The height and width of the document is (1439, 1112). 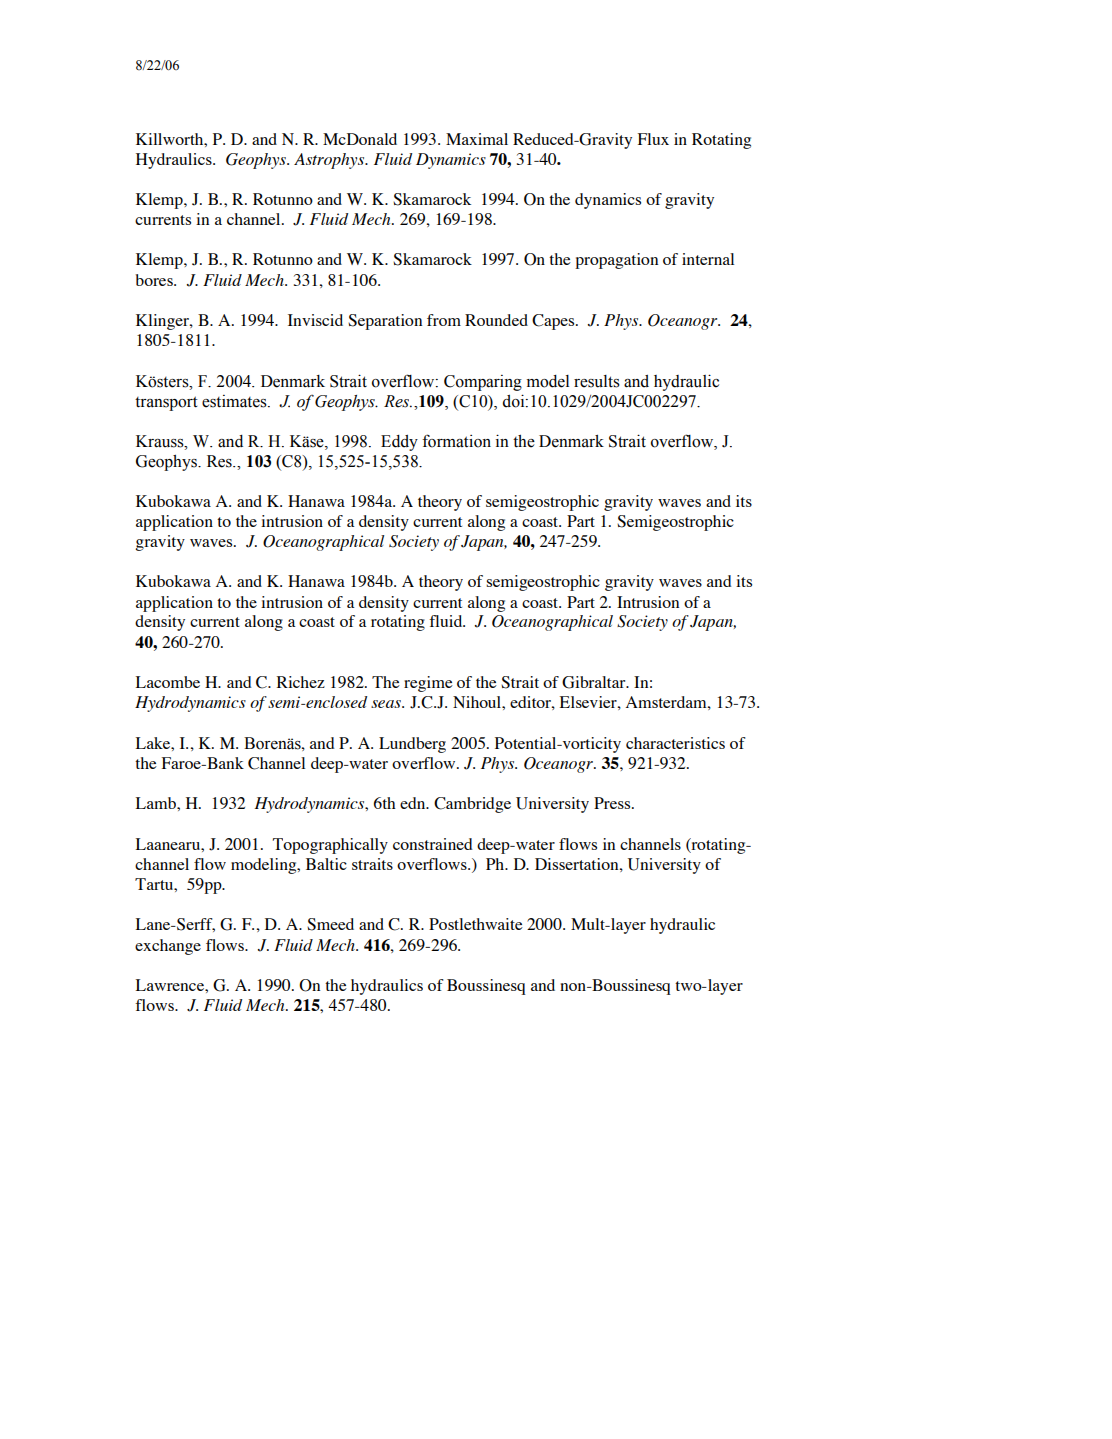 What do you see at coordinates (653, 139) in the document?
I see `Flux` at bounding box center [653, 139].
